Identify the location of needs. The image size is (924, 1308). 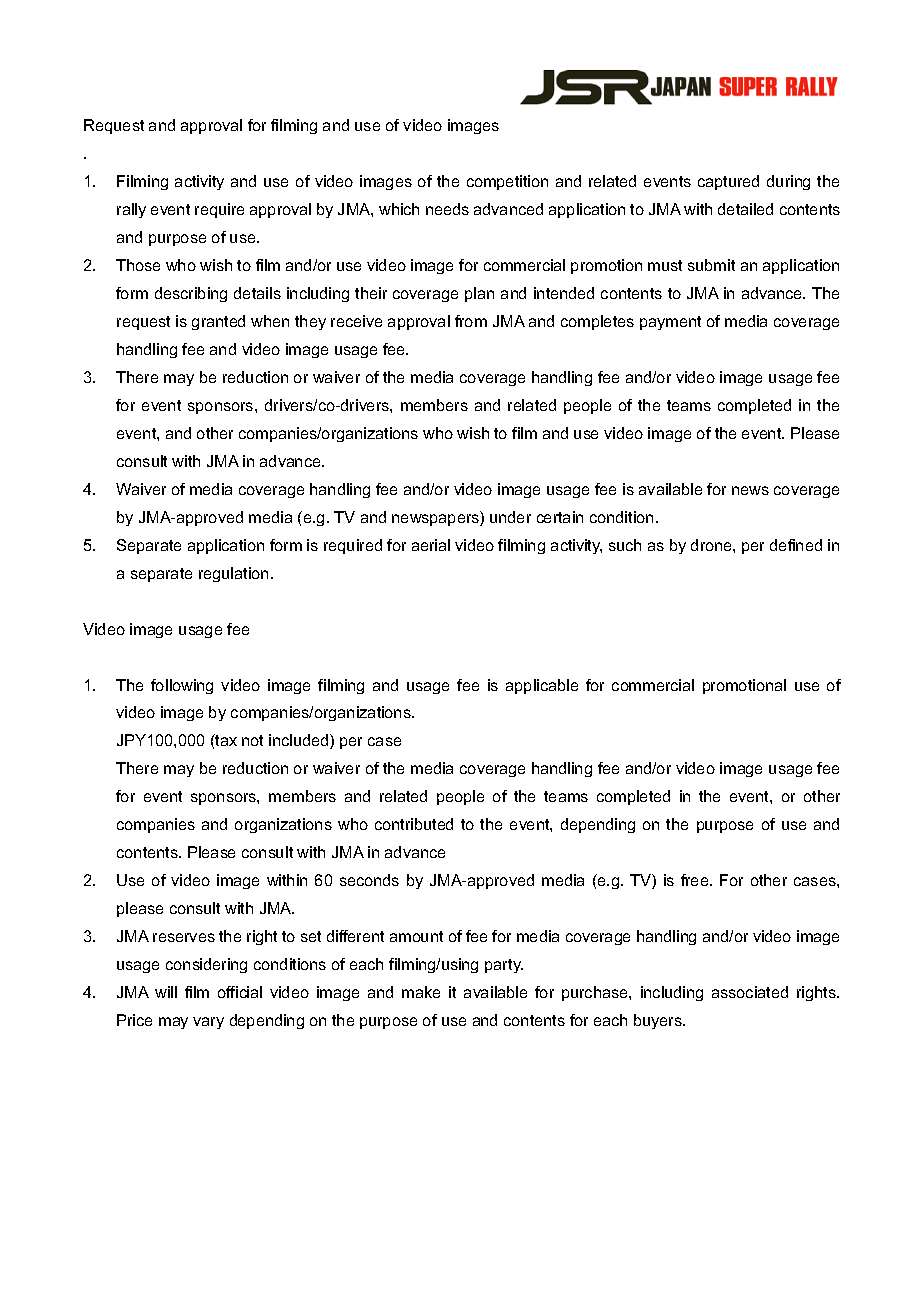
(447, 209).
